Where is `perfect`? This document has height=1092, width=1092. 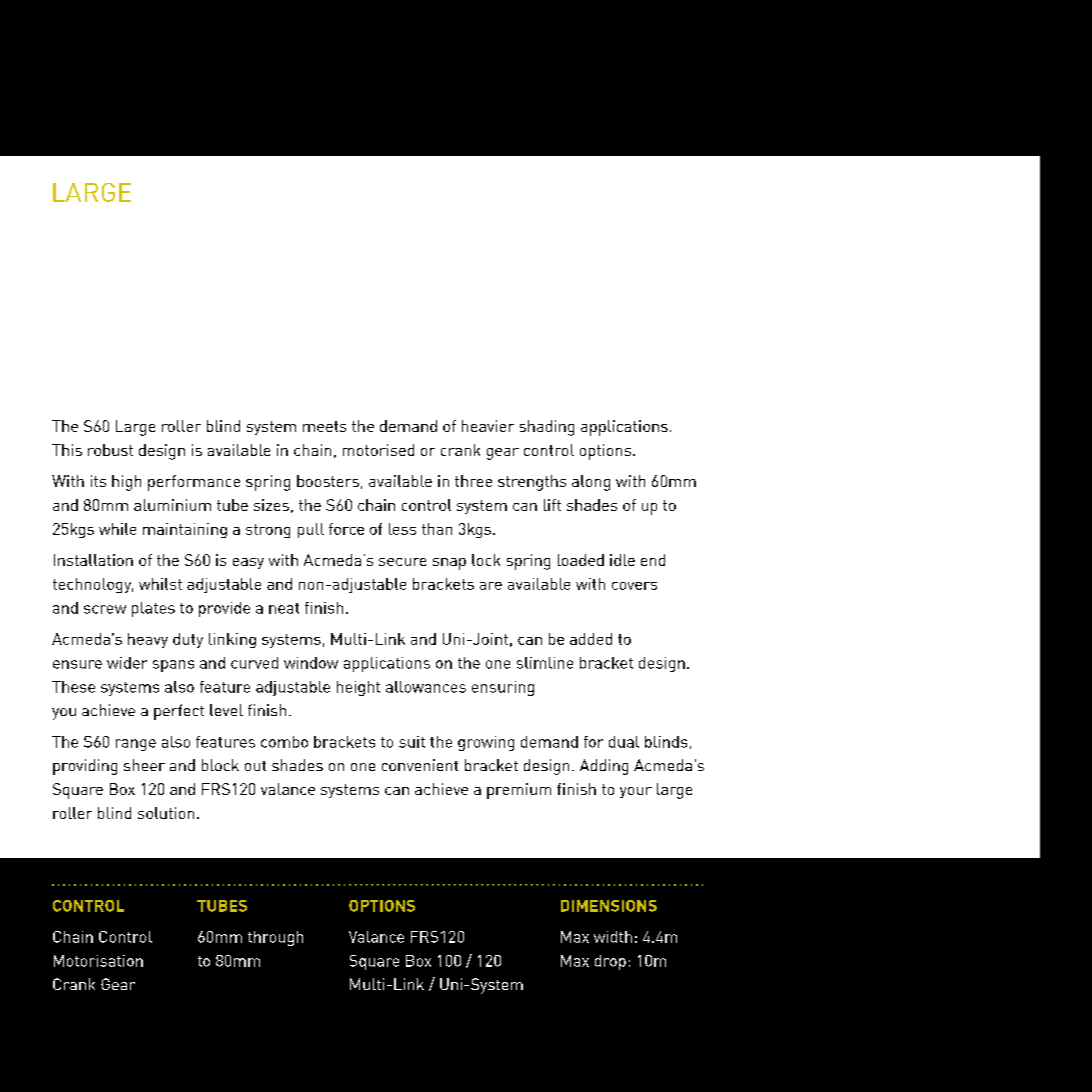 perfect is located at coordinates (179, 712).
